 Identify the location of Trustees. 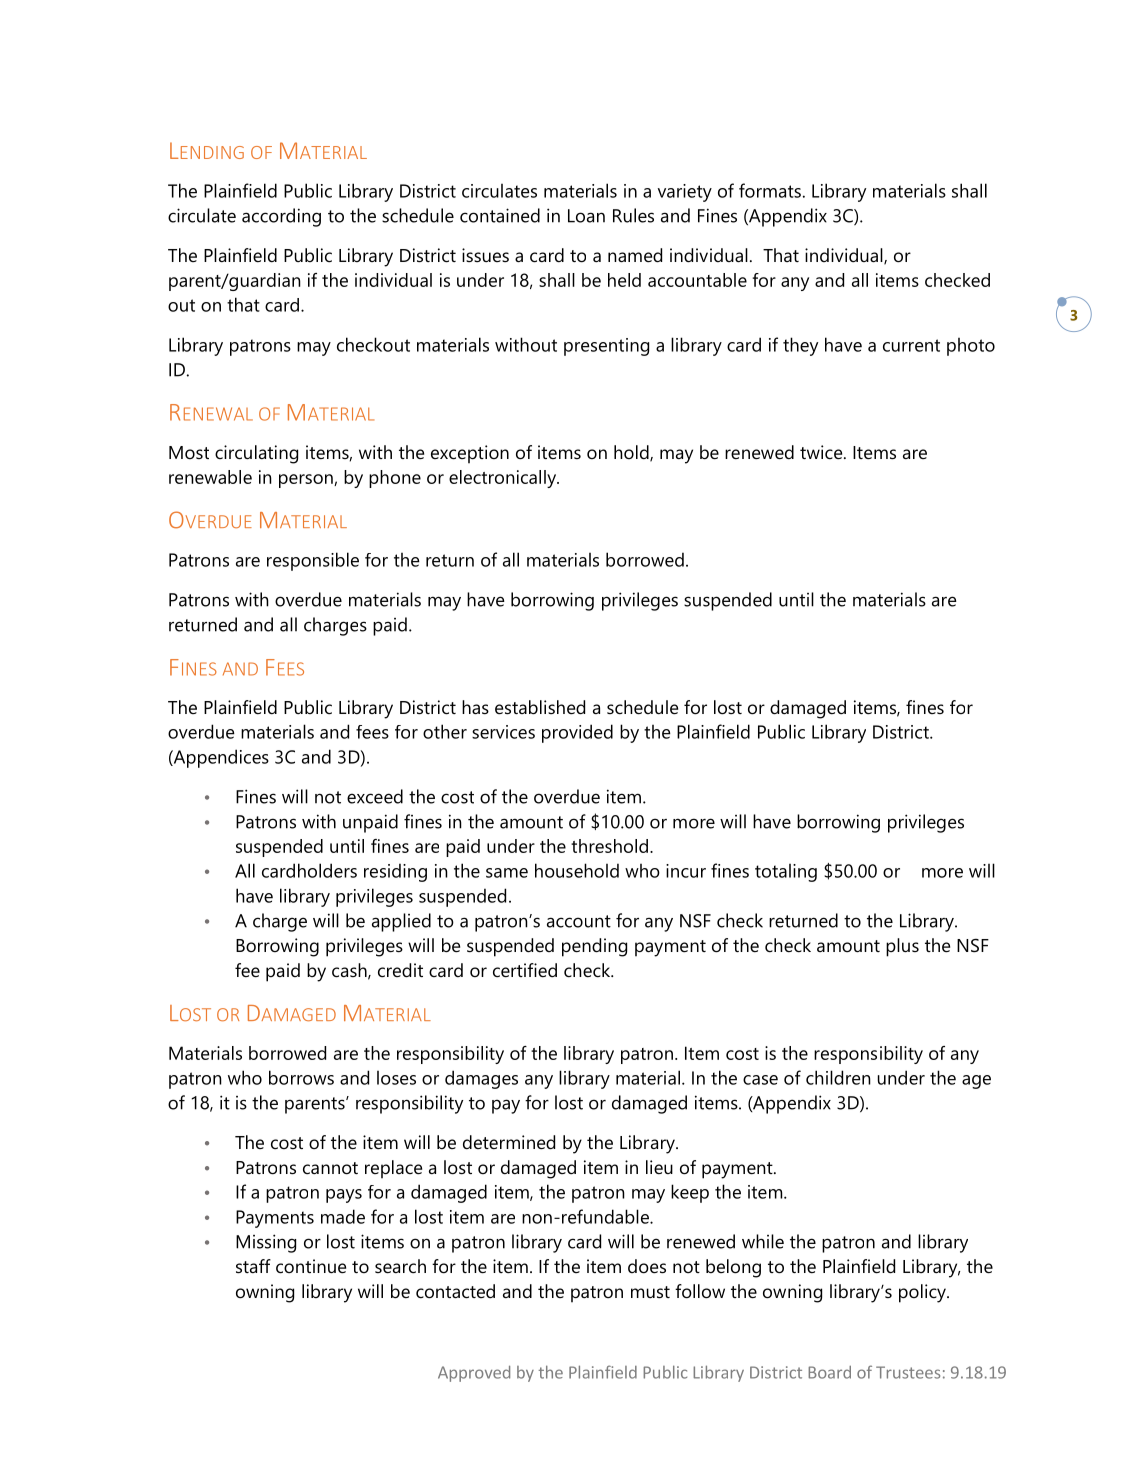
(908, 1372).
